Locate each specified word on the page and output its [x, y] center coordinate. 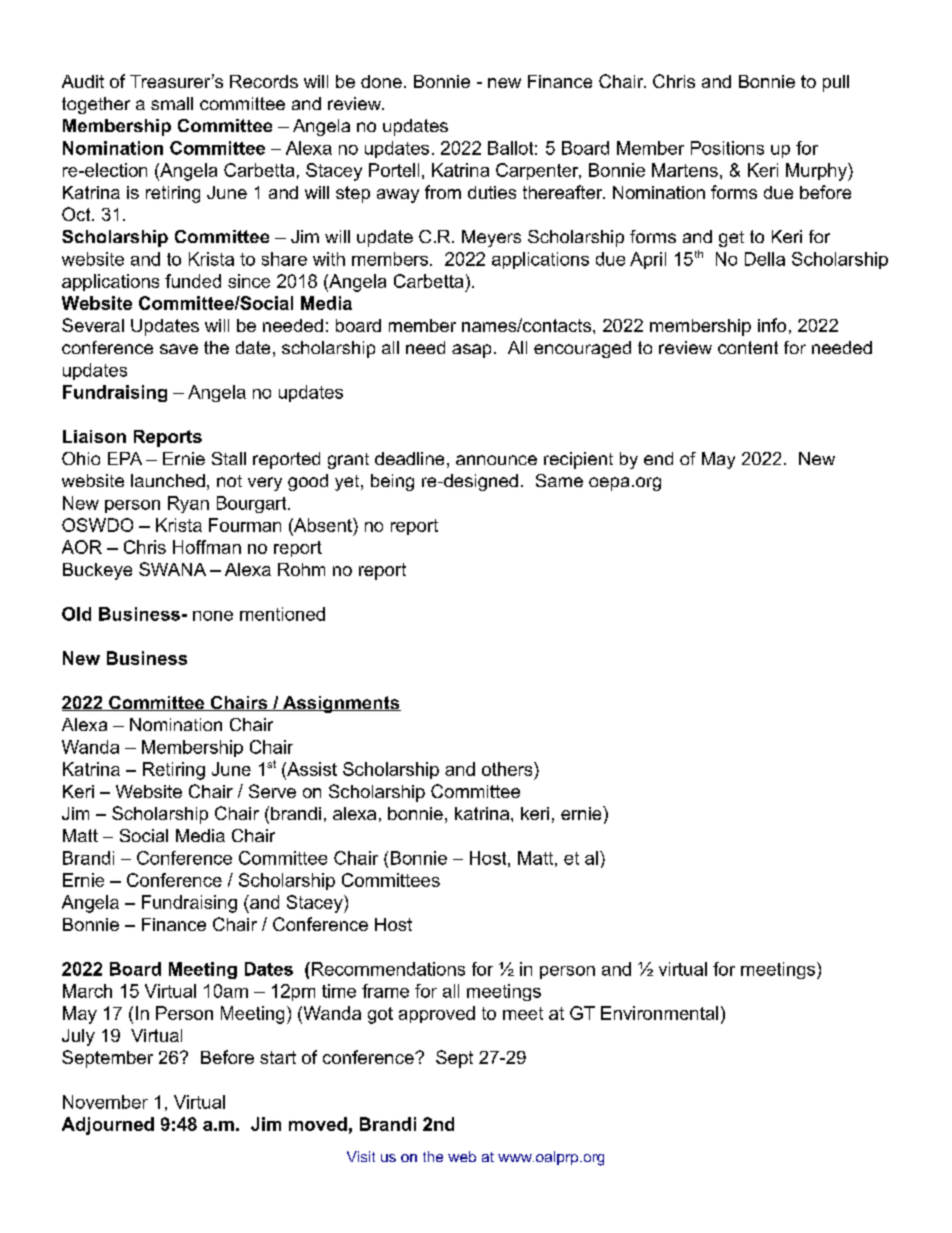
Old [76, 614]
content [748, 347]
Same [559, 480]
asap [471, 351]
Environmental [659, 1013]
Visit [361, 1156]
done [381, 81]
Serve [272, 791]
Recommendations [388, 969]
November [105, 1102]
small [172, 103]
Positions [727, 148]
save [179, 349]
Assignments [340, 704]
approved [437, 1014]
